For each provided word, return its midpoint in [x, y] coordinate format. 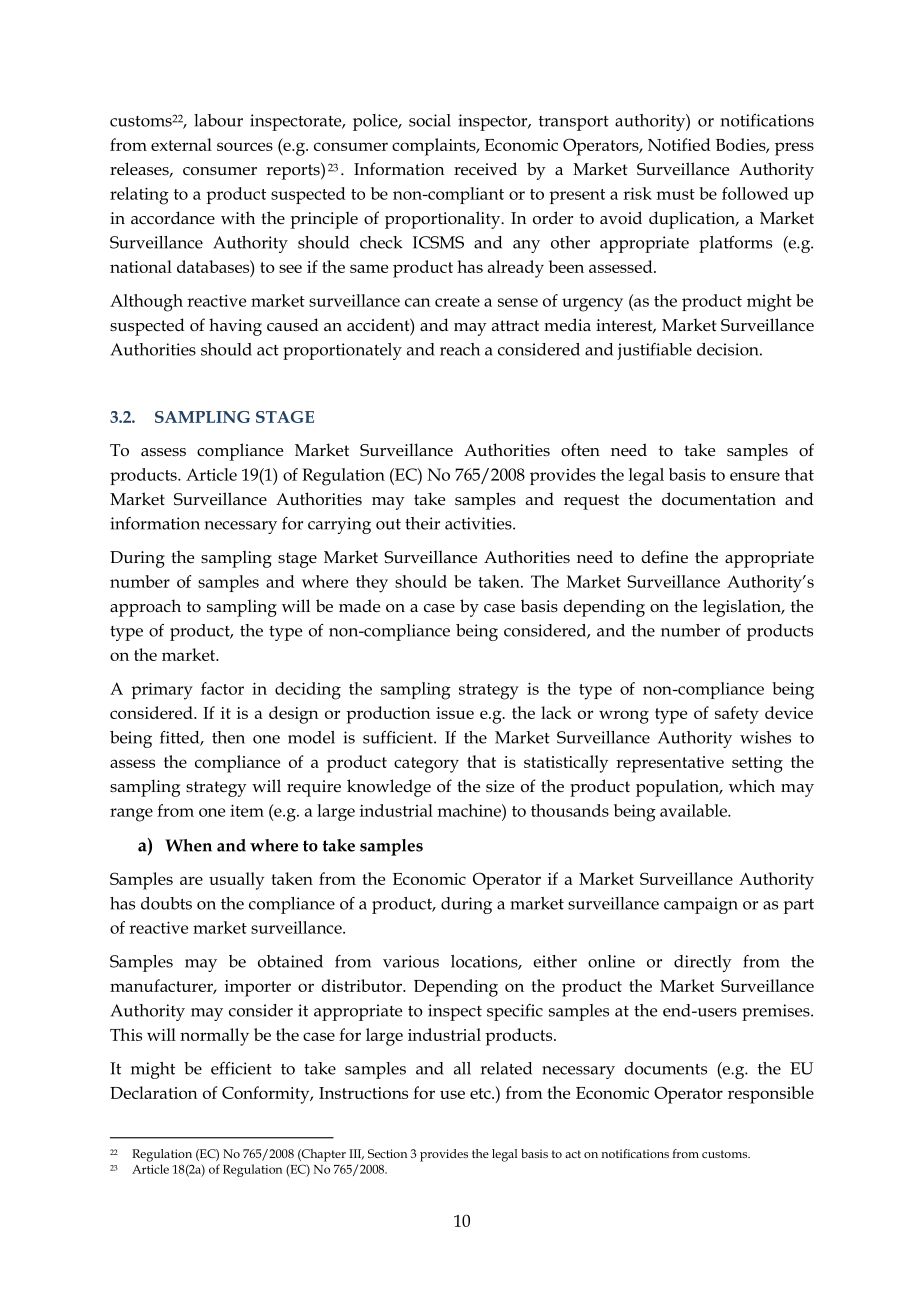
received [485, 169]
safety [737, 715]
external [181, 144]
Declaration [154, 1092]
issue [455, 713]
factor [222, 688]
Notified [679, 144]
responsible [771, 1095]
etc [481, 1093]
